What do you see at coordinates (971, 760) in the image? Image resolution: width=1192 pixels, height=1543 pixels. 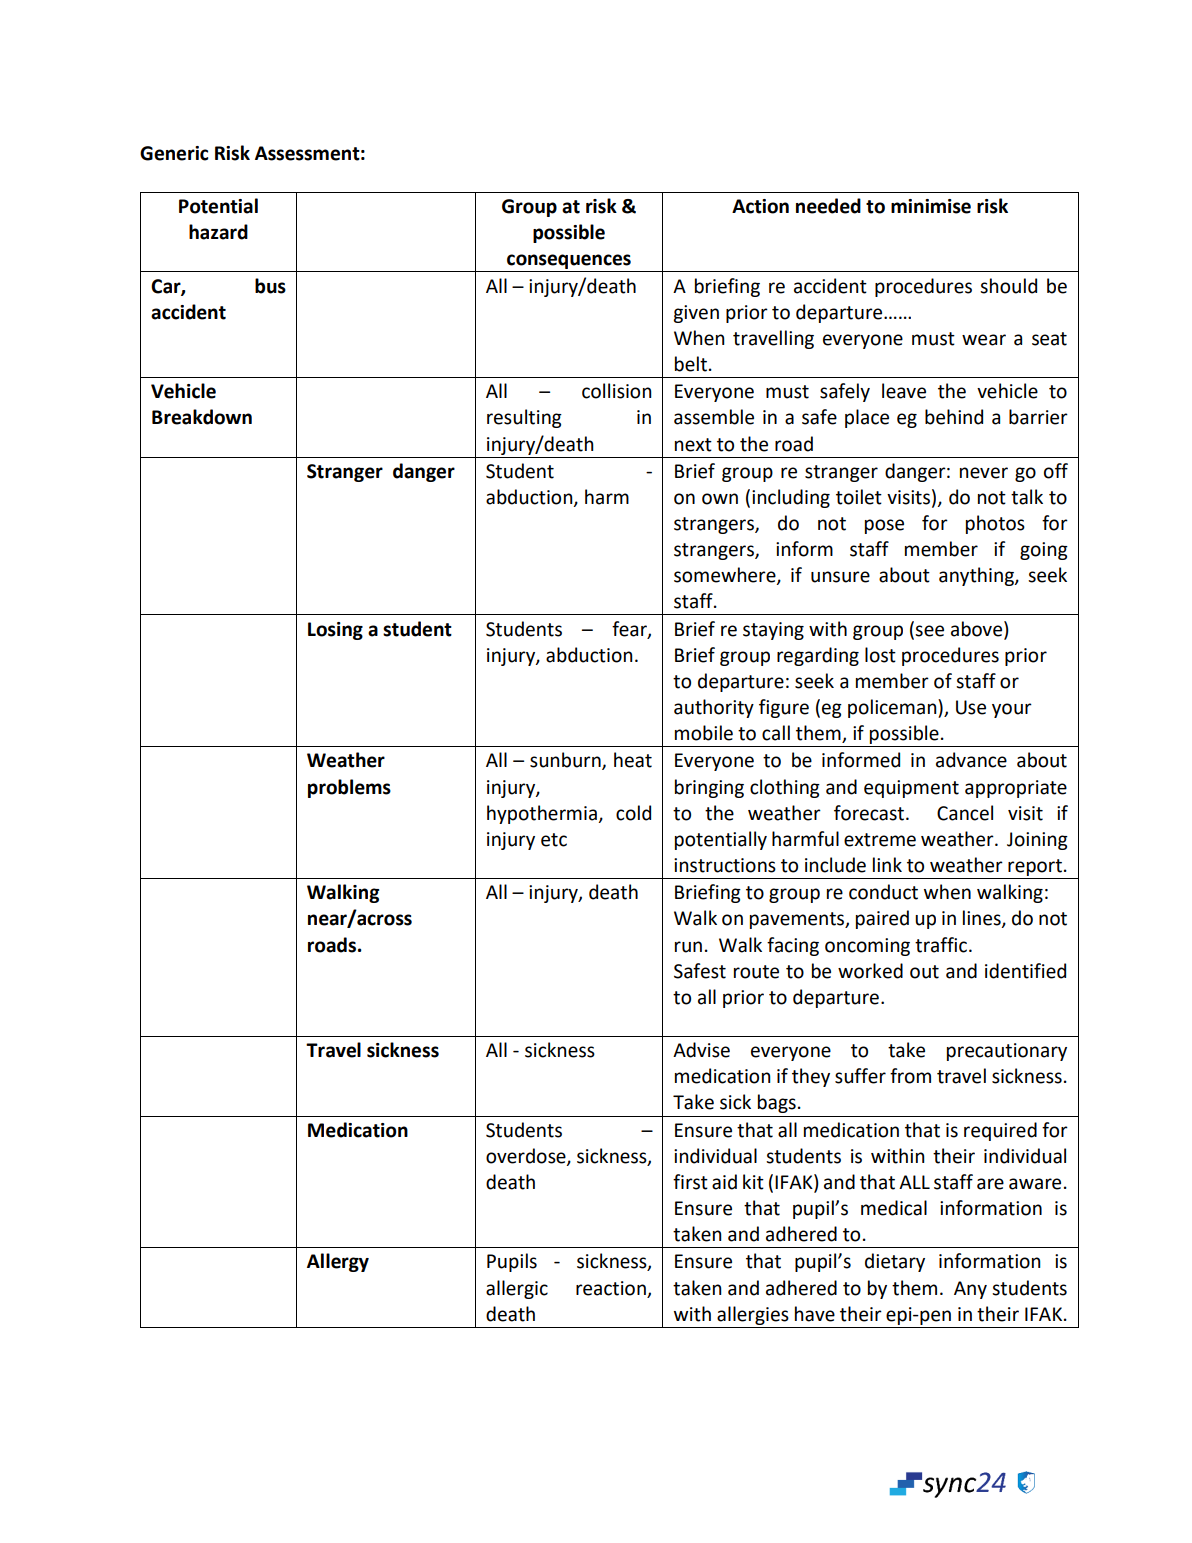 I see `advance` at bounding box center [971, 760].
